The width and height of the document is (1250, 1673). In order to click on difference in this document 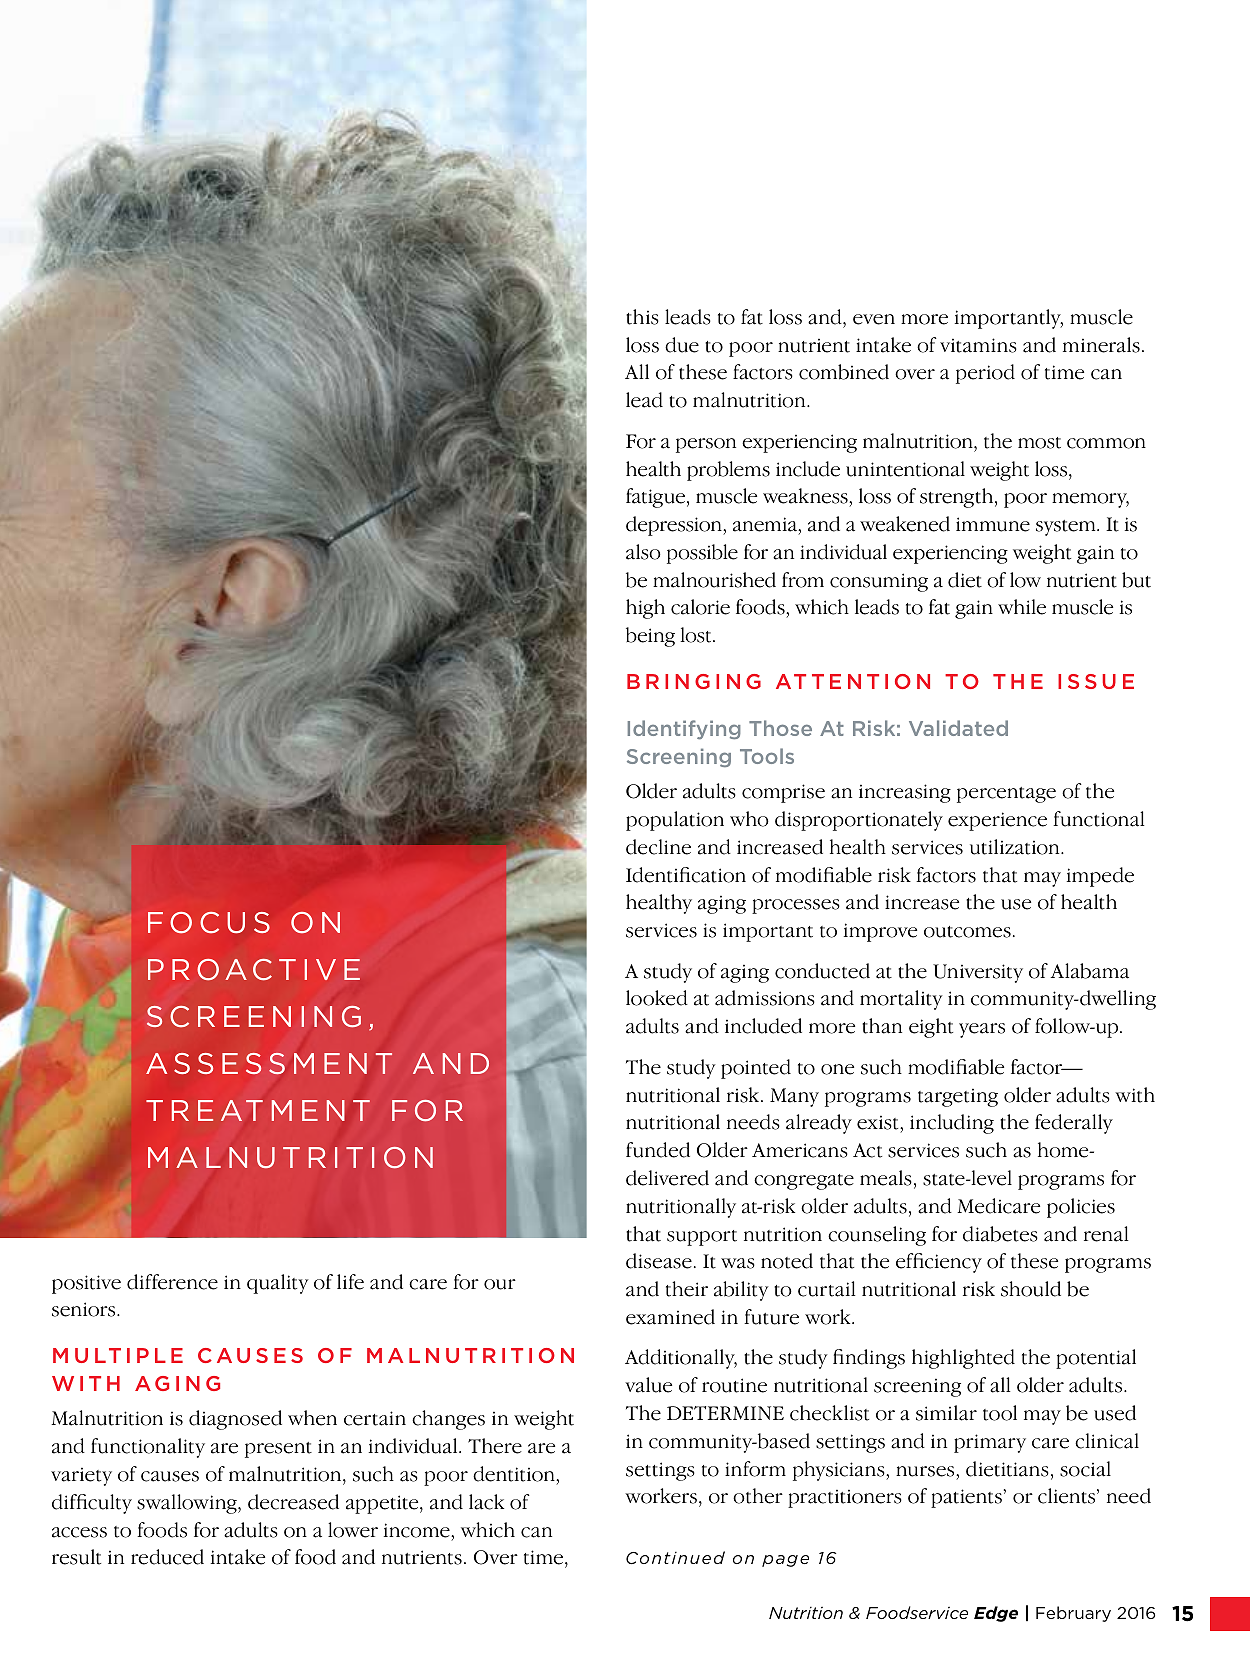, I will do `click(172, 1282)`.
